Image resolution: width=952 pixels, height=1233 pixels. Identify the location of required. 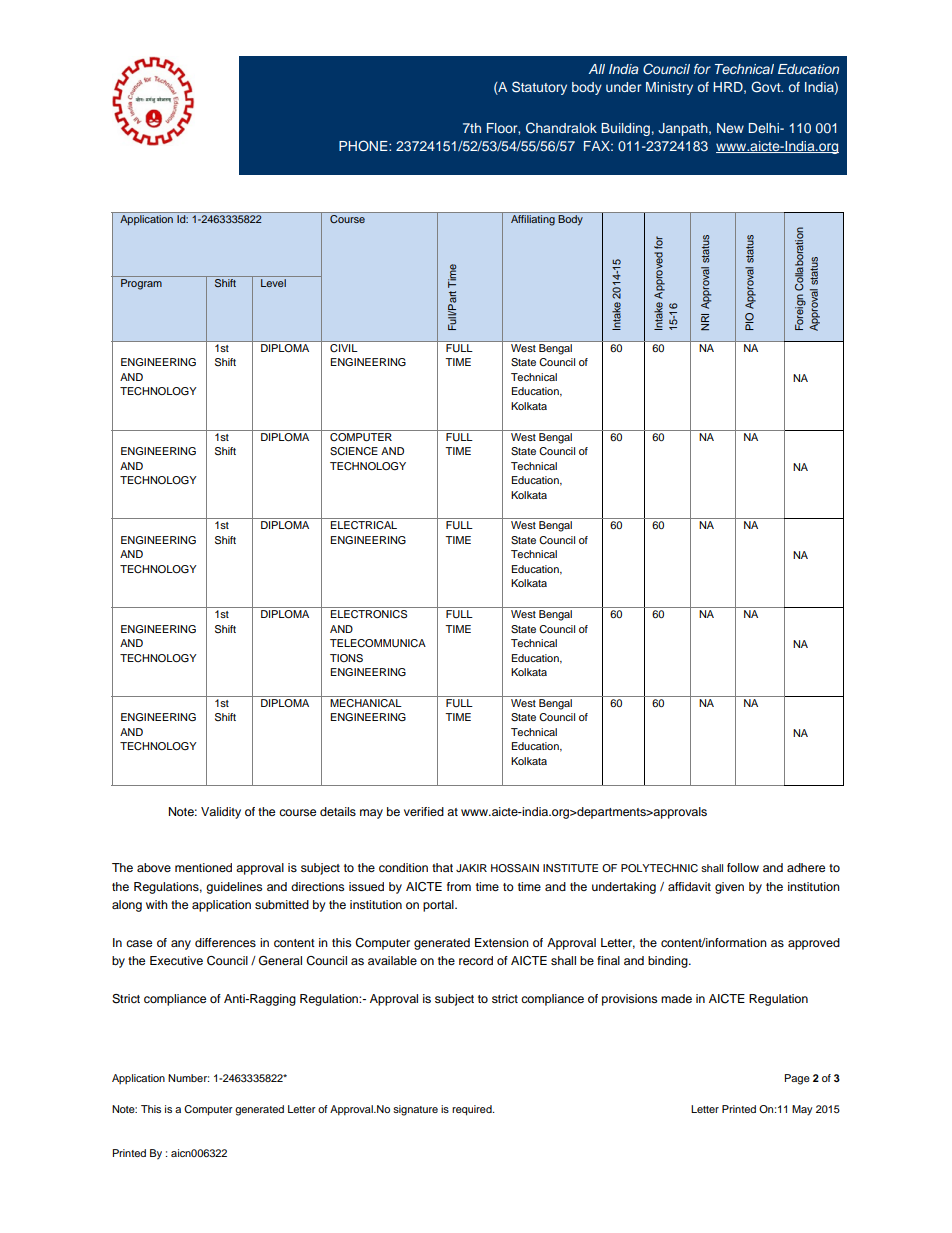
(473, 1110).
